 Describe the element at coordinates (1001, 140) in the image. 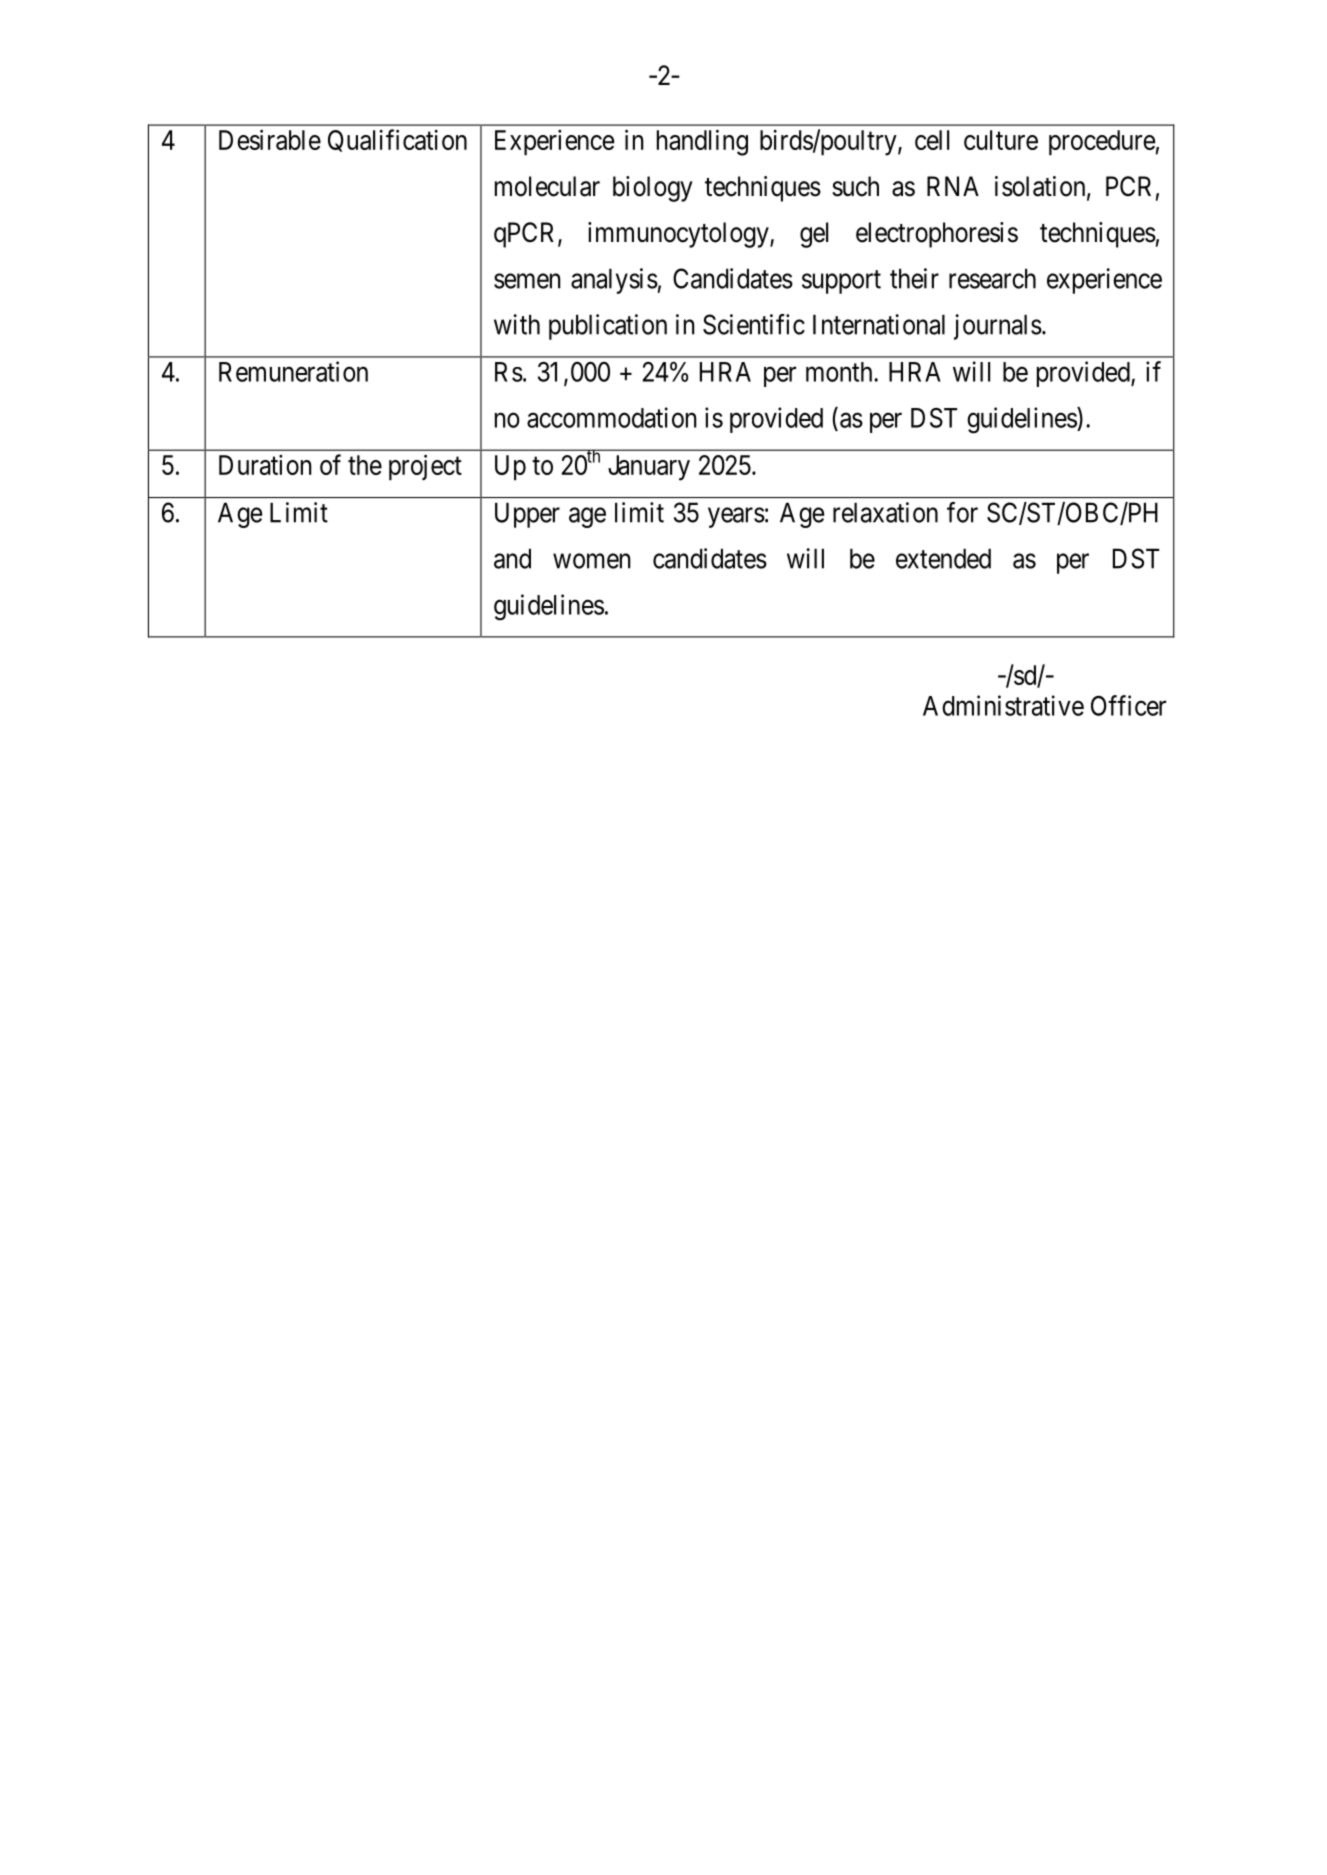

I see `culture` at that location.
